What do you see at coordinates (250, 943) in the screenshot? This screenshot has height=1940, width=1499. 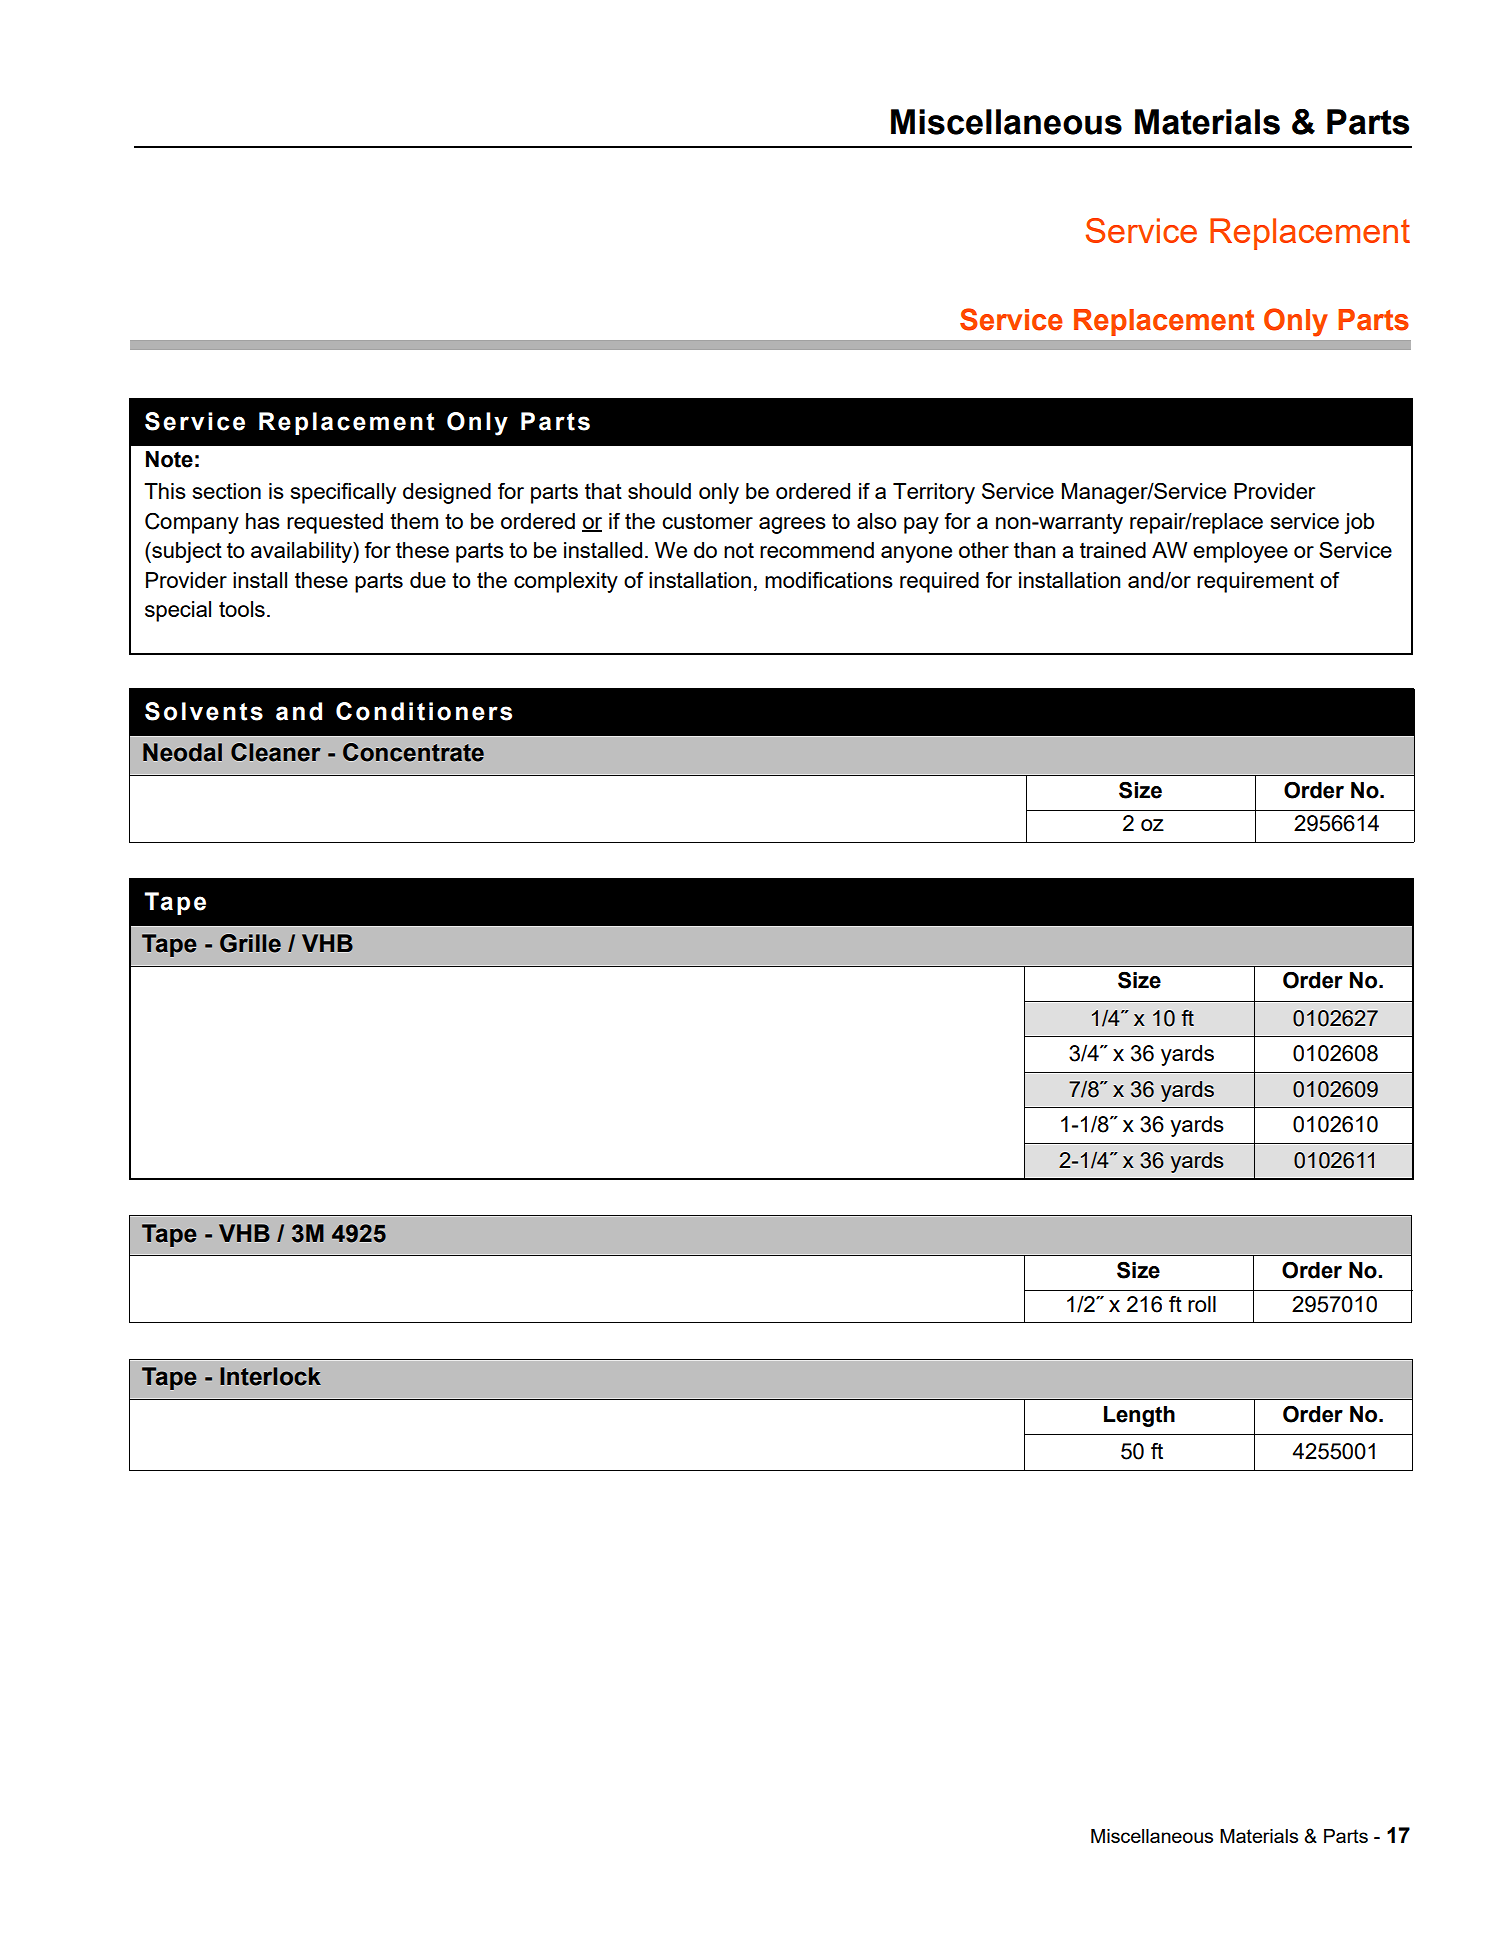 I see `Grille` at bounding box center [250, 943].
